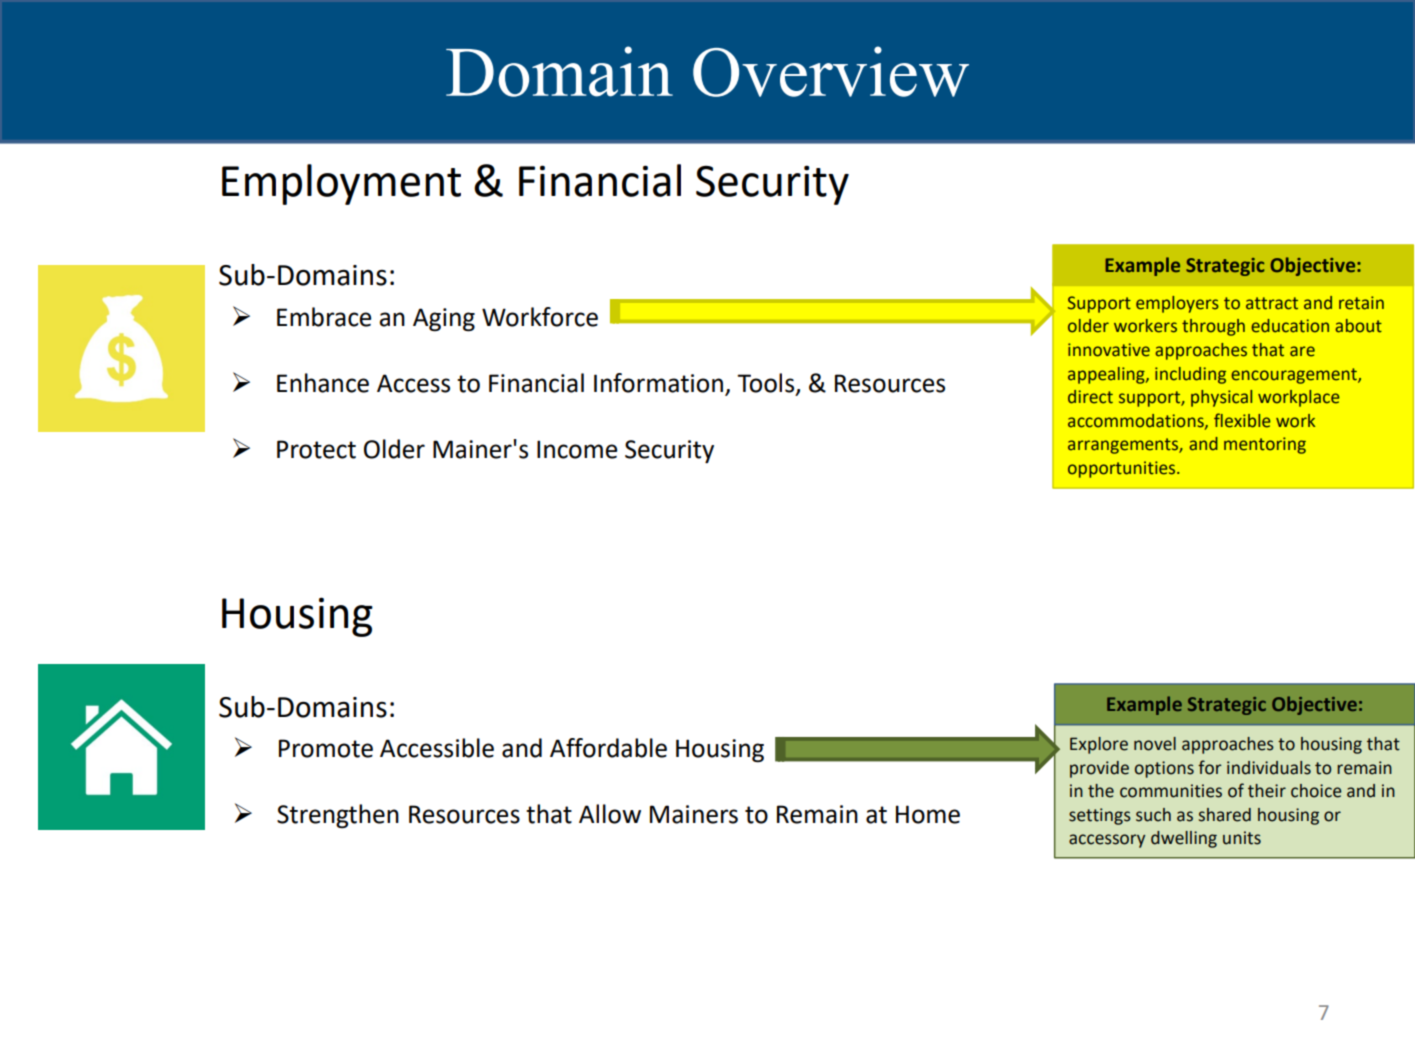 The width and height of the screenshot is (1415, 1061). I want to click on Overview, so click(831, 71).
